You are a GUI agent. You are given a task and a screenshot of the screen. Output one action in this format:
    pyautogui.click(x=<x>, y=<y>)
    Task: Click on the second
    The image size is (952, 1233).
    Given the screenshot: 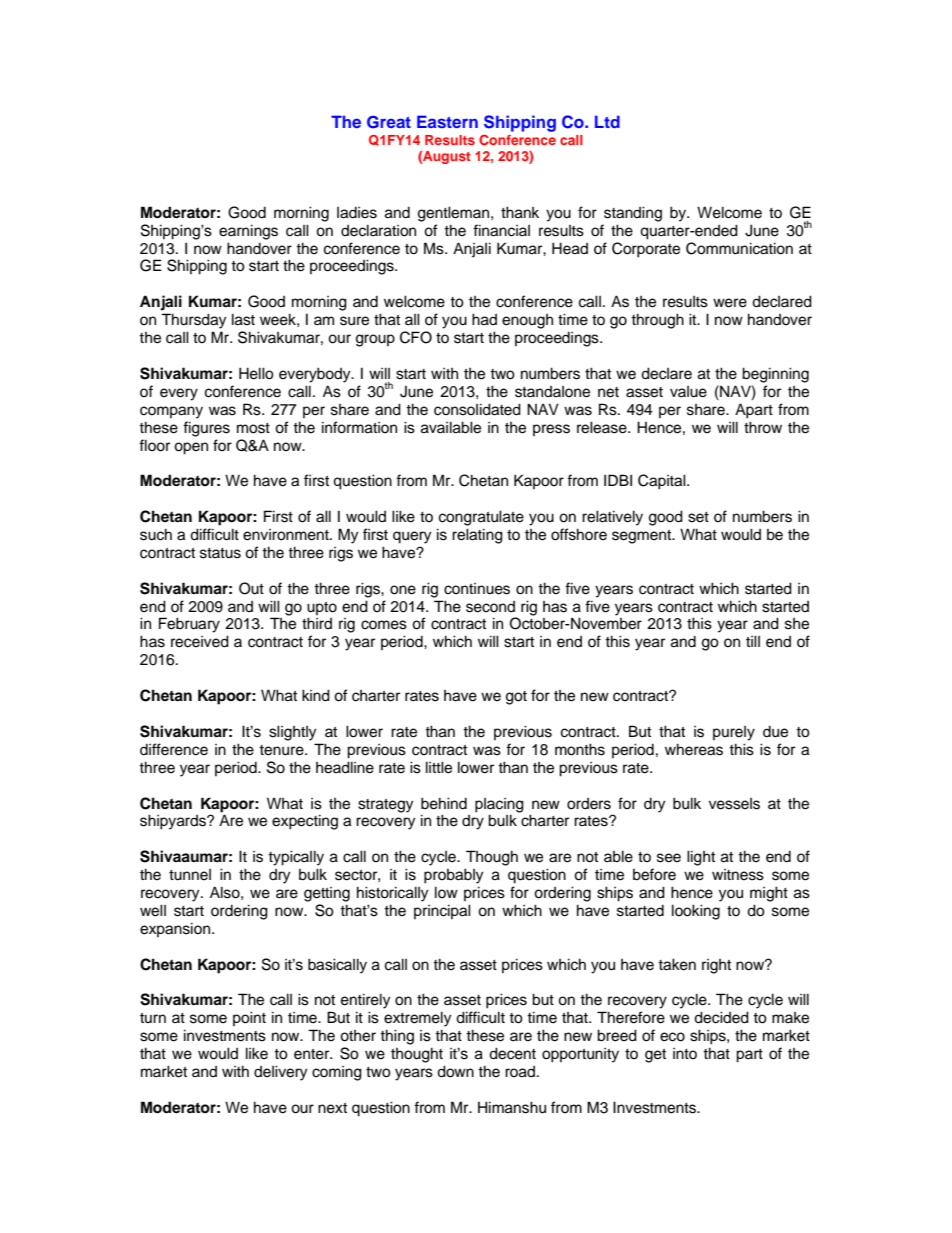 What is the action you would take?
    pyautogui.click(x=490, y=607)
